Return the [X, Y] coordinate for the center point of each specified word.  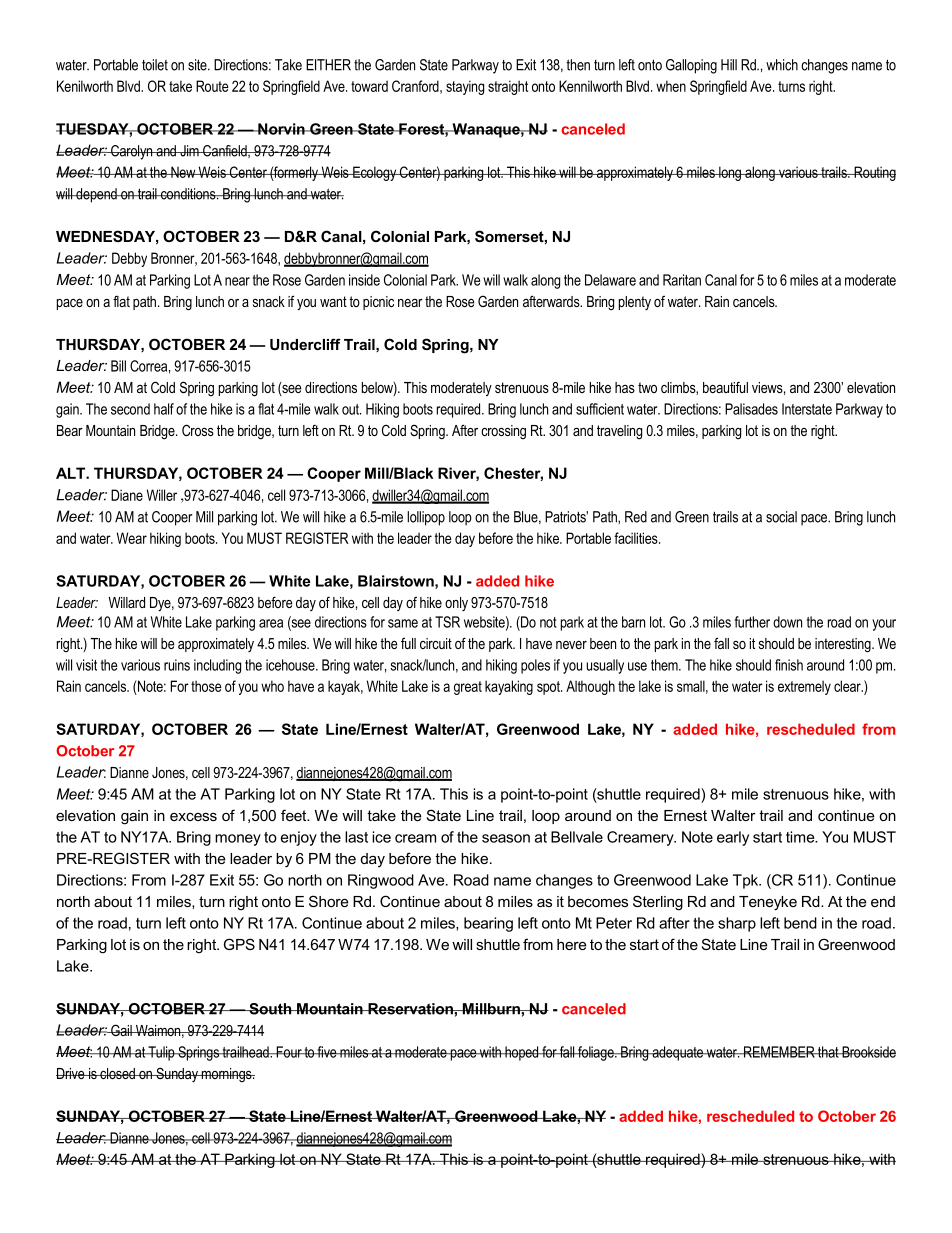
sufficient [600, 409]
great [468, 688]
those [206, 686]
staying [465, 87]
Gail [121, 1030]
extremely [804, 687]
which [782, 65]
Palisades [751, 409]
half [164, 409]
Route [212, 86]
